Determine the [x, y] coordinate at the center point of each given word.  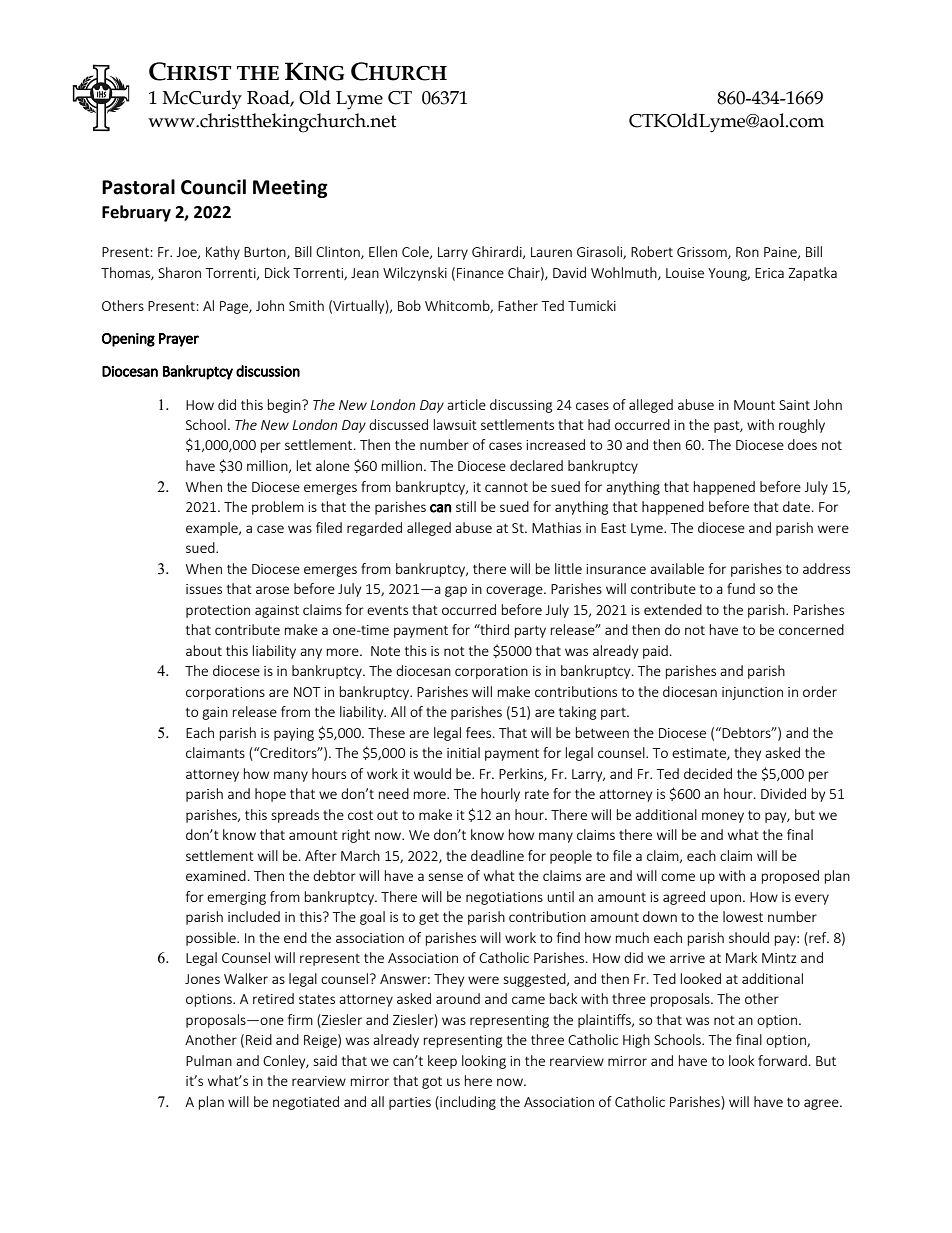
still [466, 506]
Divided [783, 793]
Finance [480, 273]
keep [442, 1062]
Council [213, 187]
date [796, 506]
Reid [259, 1039]
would [432, 773]
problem [278, 508]
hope [270, 795]
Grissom [703, 253]
